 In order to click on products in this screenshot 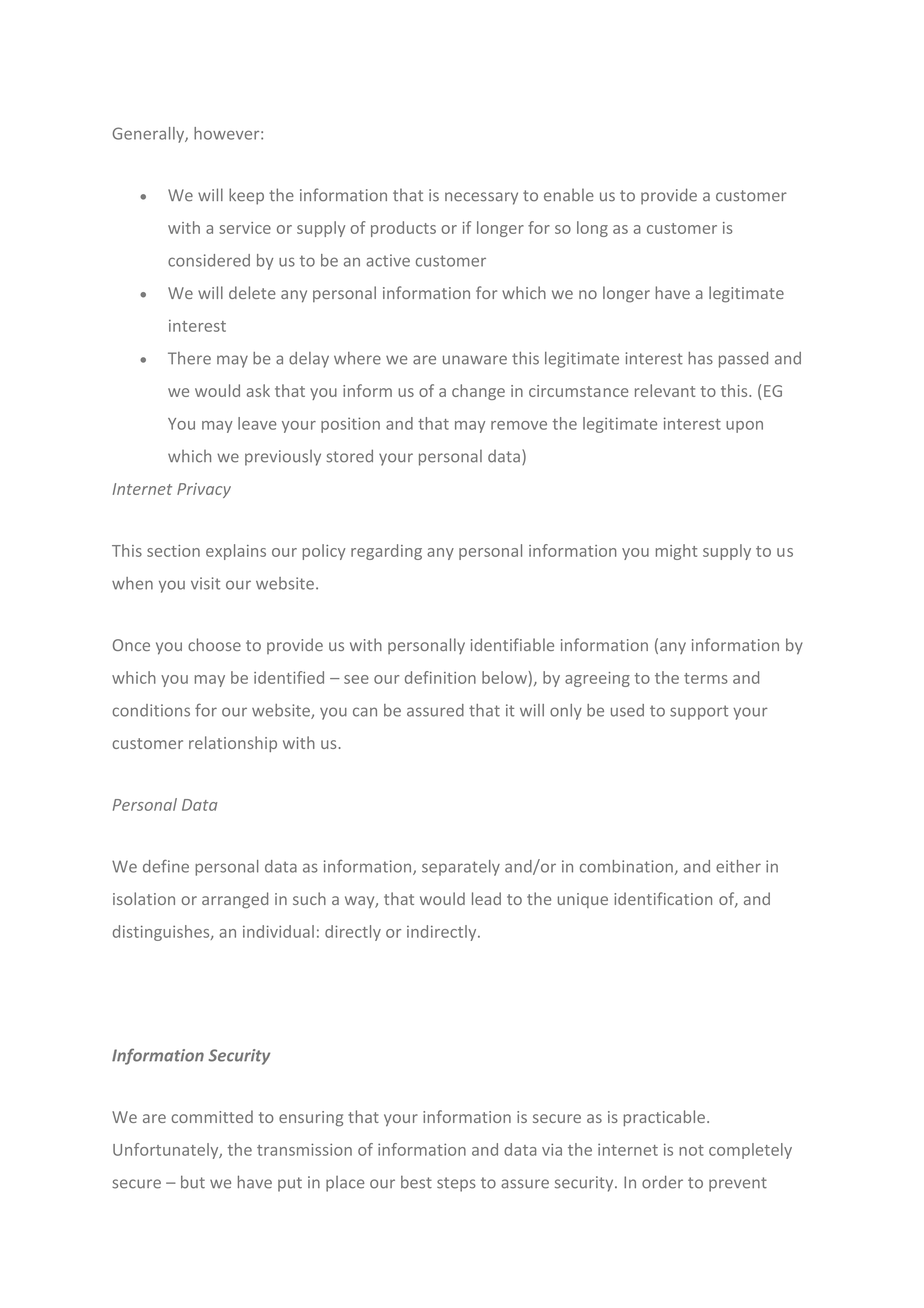, I will do `click(403, 229)`.
